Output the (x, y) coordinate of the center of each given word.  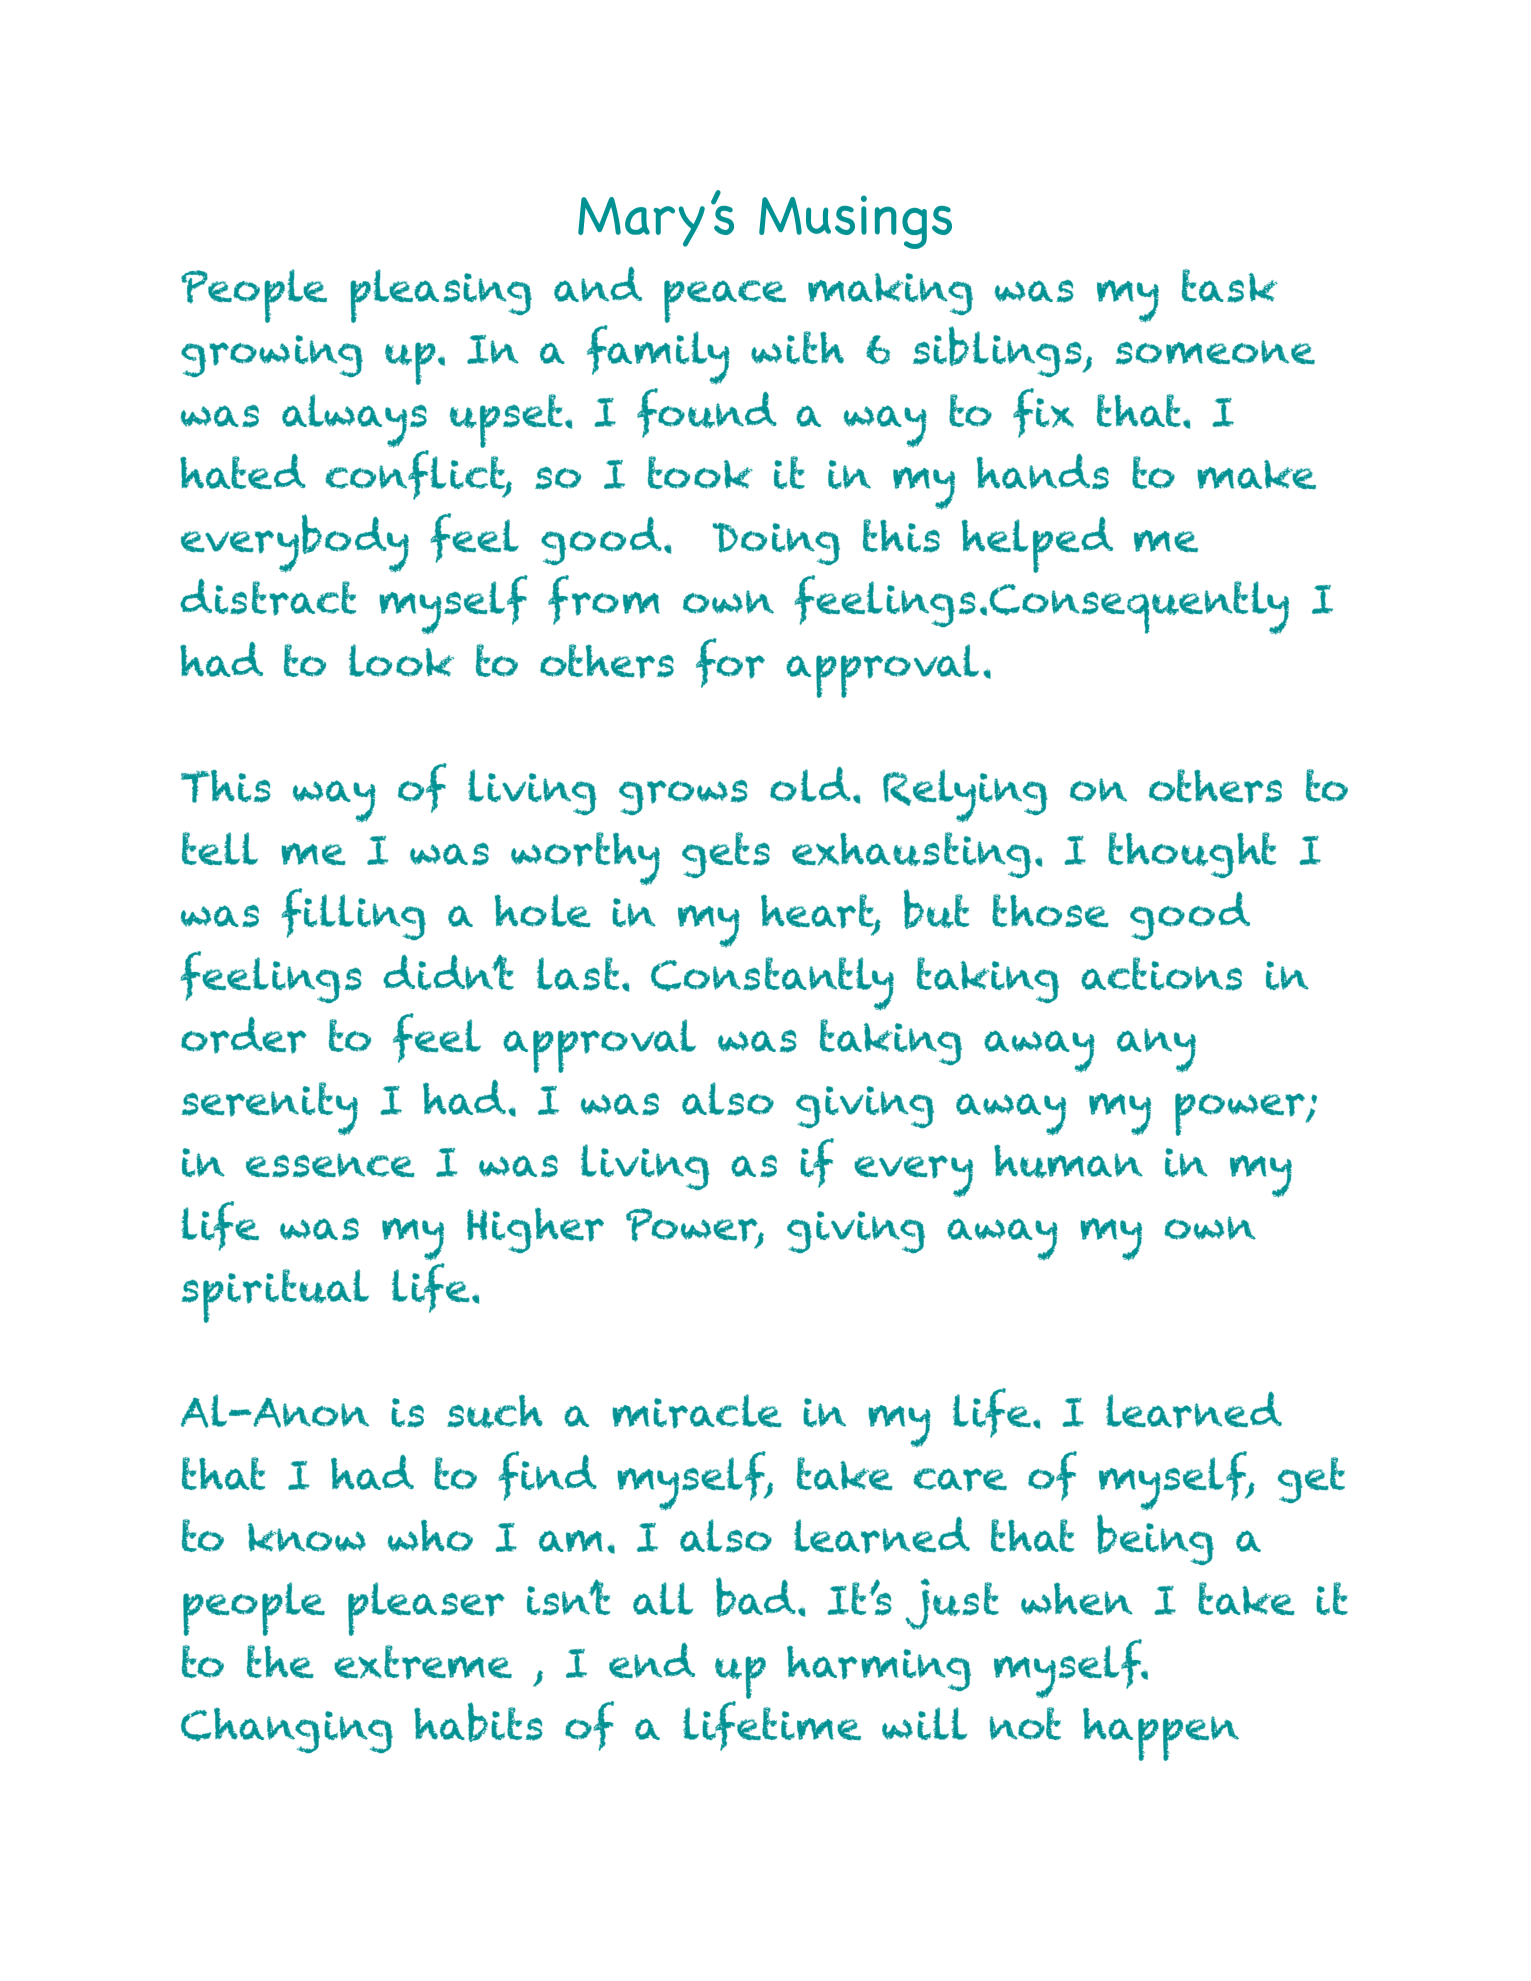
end (652, 1661)
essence (330, 1165)
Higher (535, 1230)
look (401, 660)
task (1230, 286)
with (797, 347)
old (810, 784)
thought (1192, 855)
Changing (287, 1730)
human (1068, 1161)
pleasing (441, 296)
